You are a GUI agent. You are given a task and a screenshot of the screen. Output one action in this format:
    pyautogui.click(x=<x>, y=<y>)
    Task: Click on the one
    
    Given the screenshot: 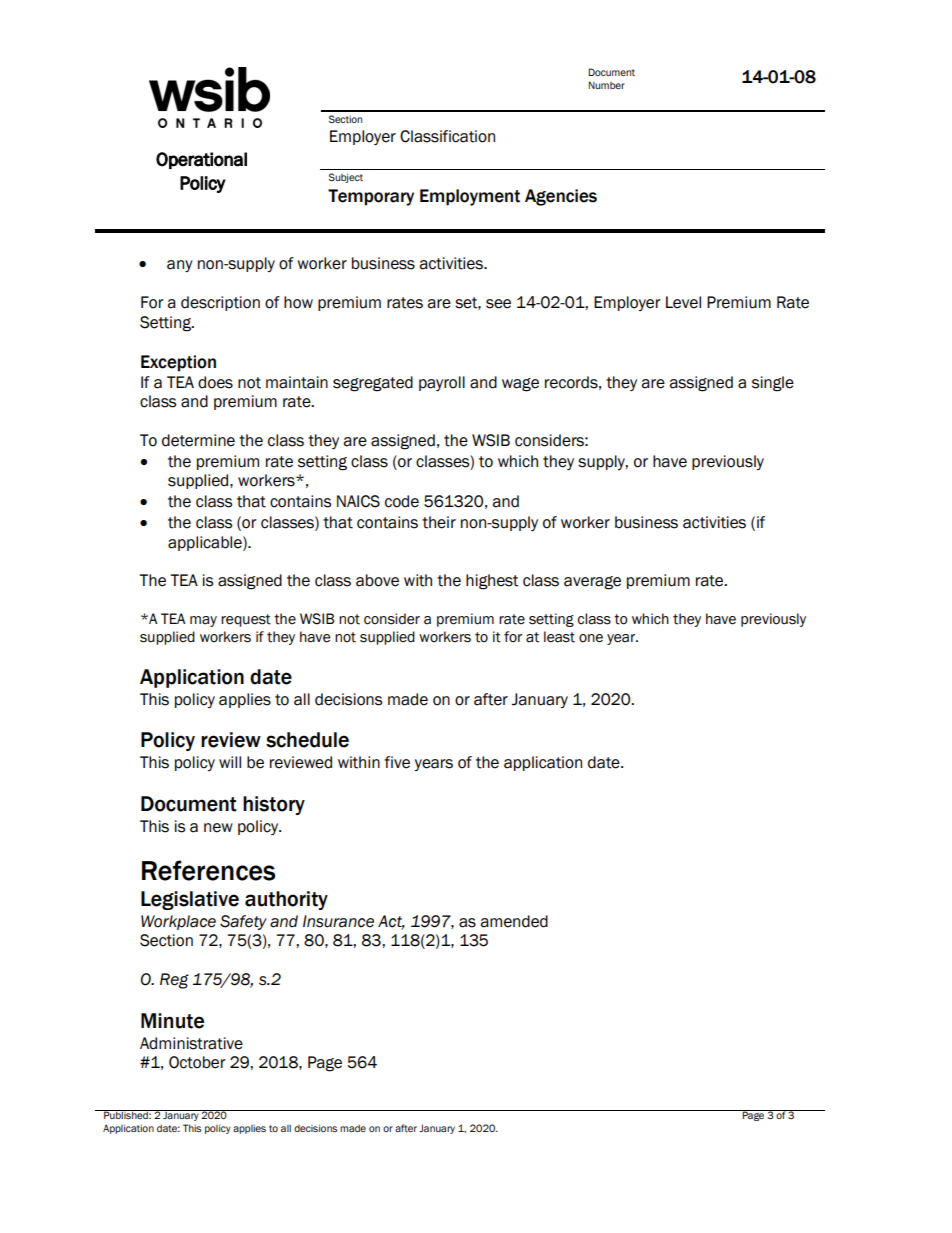 What is the action you would take?
    pyautogui.click(x=591, y=638)
